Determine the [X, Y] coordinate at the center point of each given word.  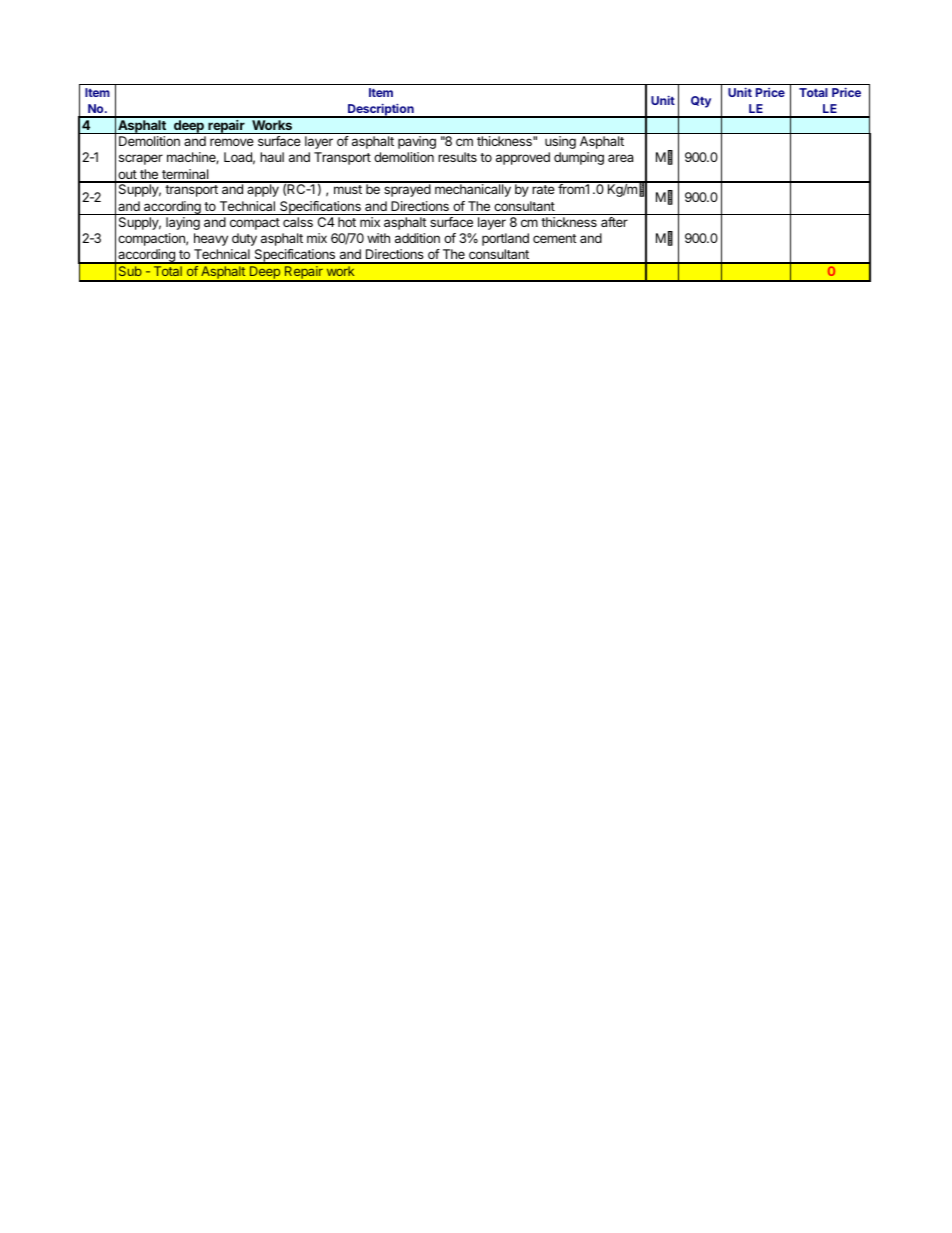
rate [543, 189]
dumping [579, 158]
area [620, 158]
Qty [701, 102]
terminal [185, 175]
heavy [211, 239]
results [457, 157]
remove [232, 142]
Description [381, 111]
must [348, 189]
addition [417, 238]
